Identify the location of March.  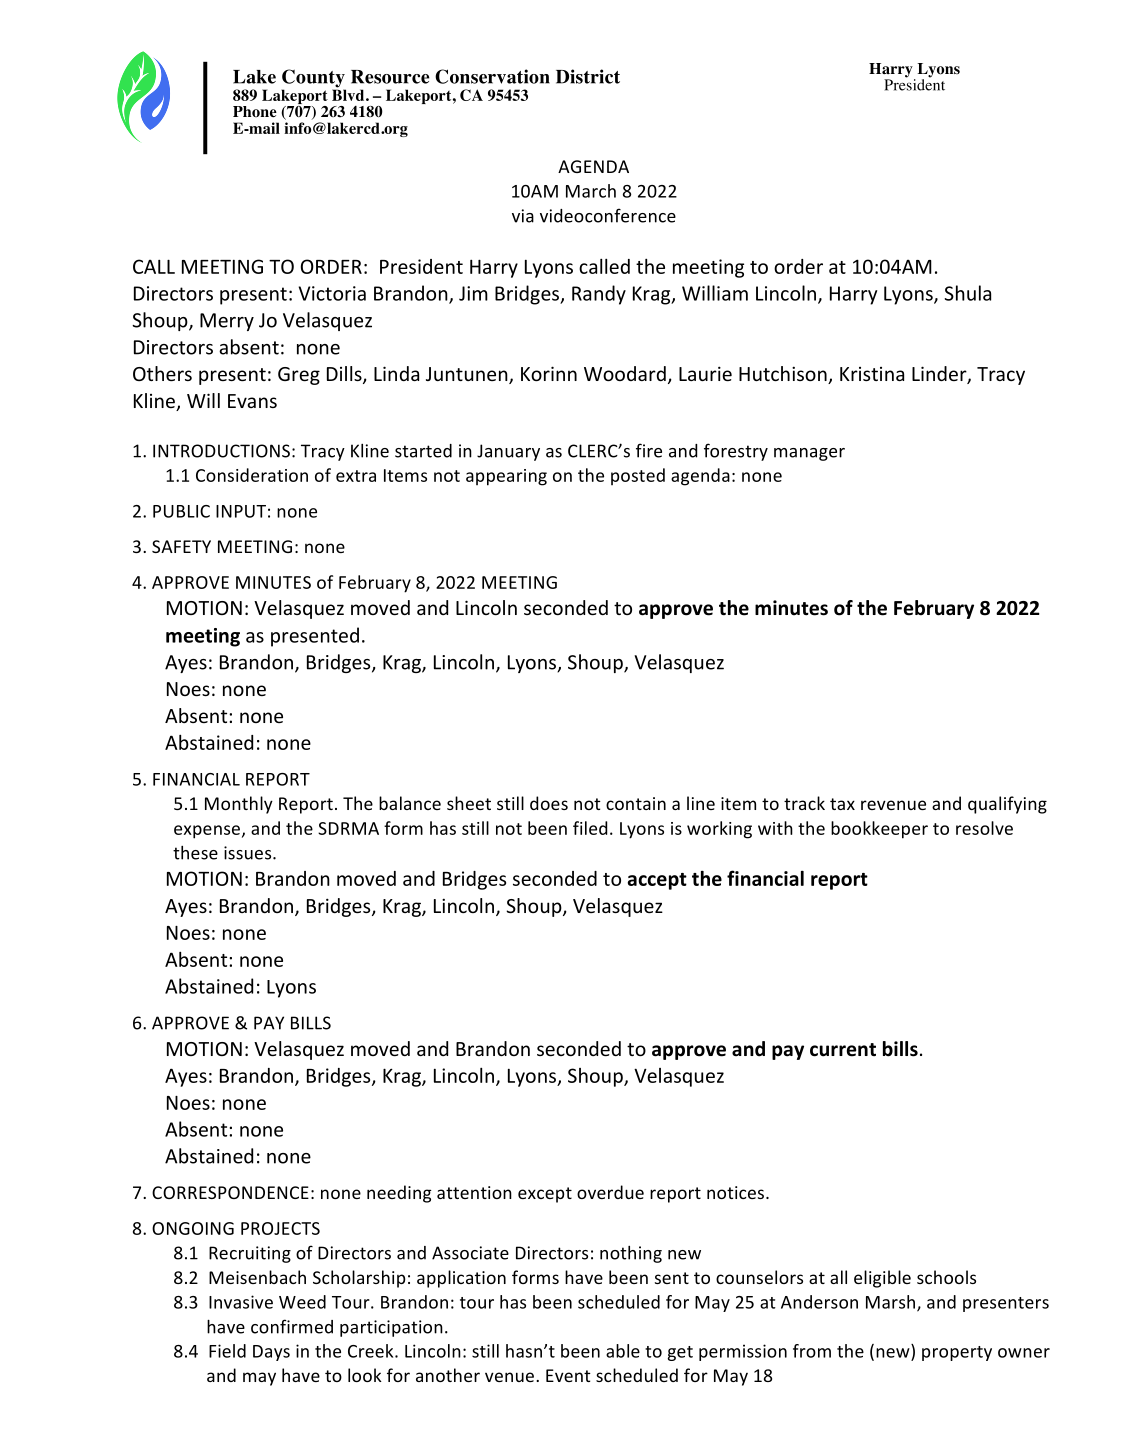
(591, 191).
